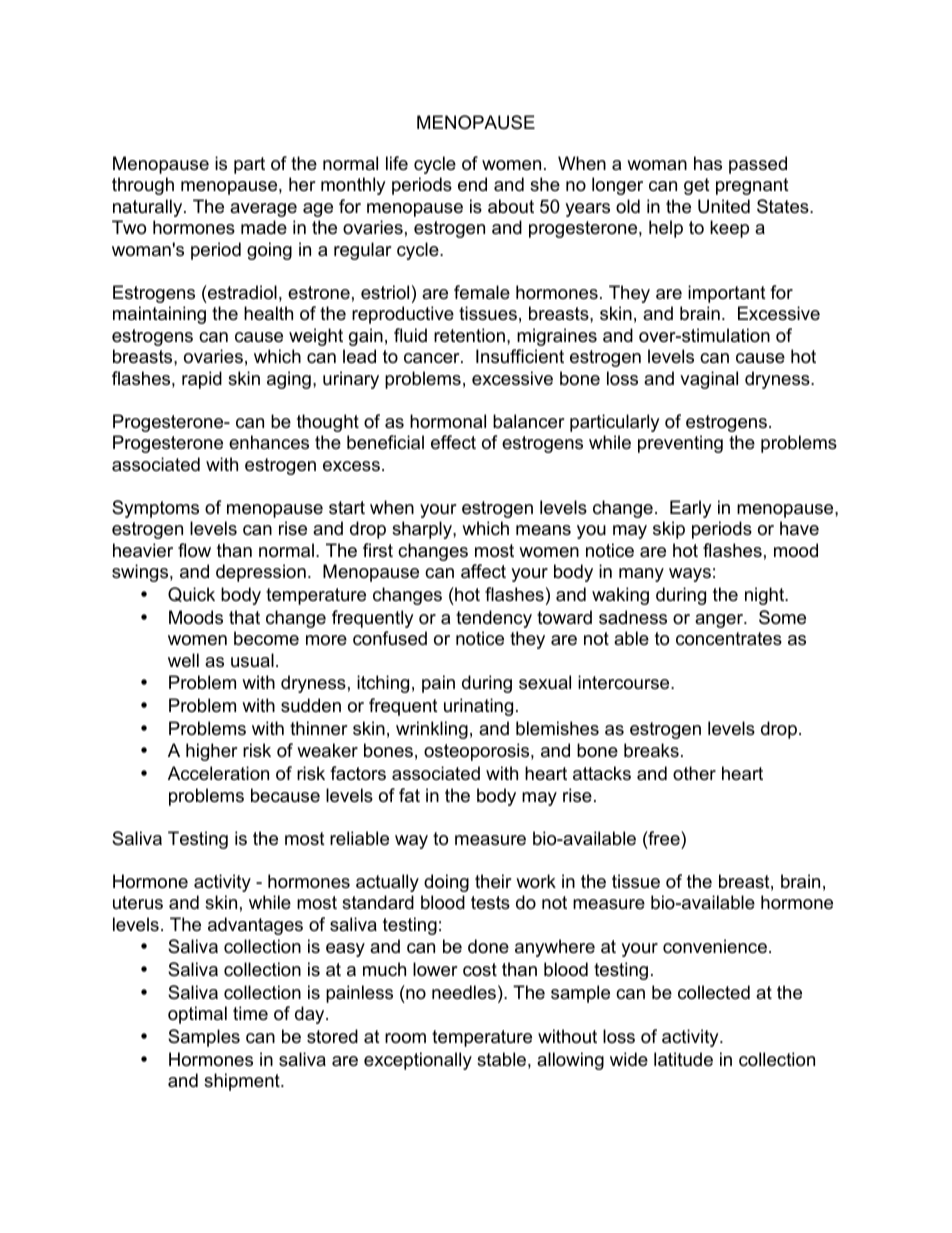 The height and width of the screenshot is (1233, 952). What do you see at coordinates (511, 206) in the screenshot?
I see `about` at bounding box center [511, 206].
